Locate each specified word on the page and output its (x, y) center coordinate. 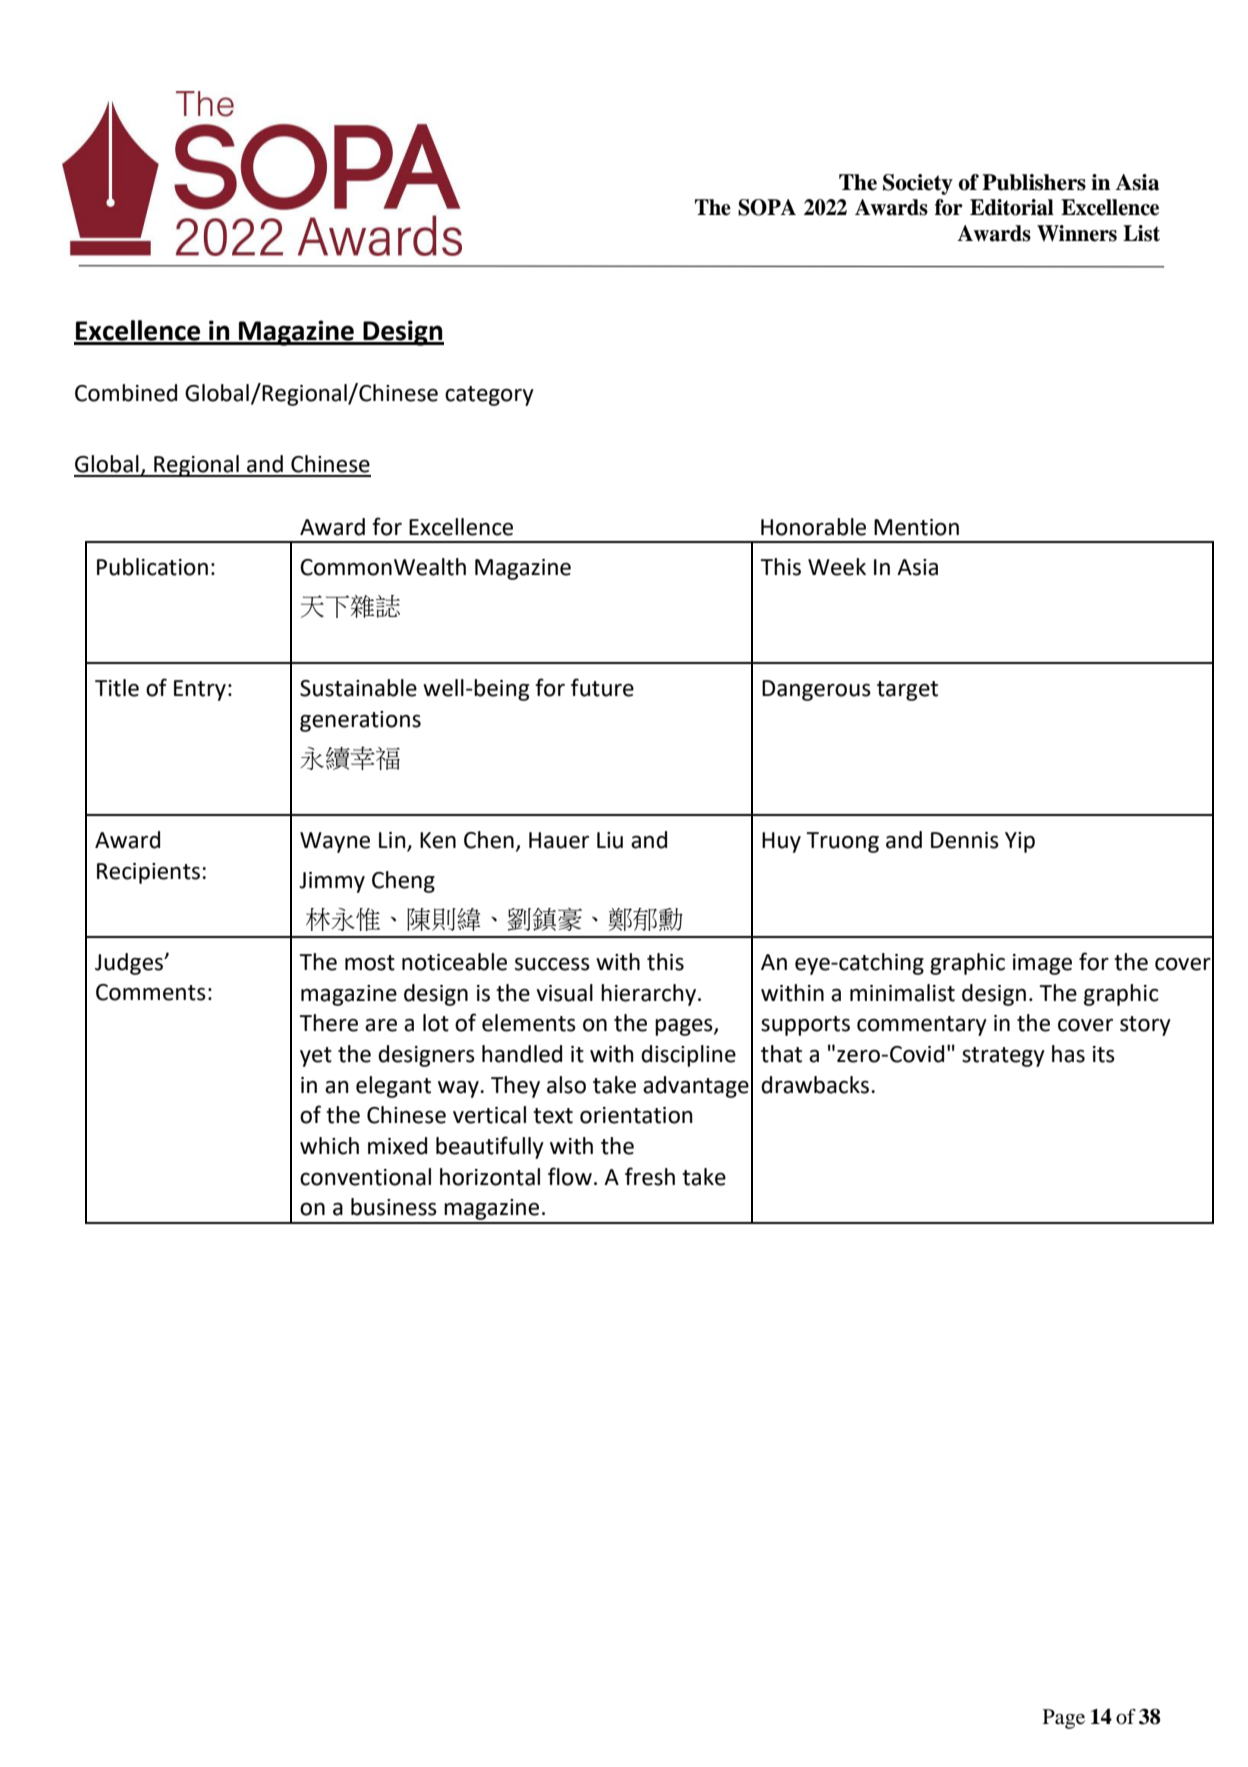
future (602, 687)
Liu (610, 840)
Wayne (335, 842)
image (1042, 964)
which (329, 1146)
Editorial (1012, 207)
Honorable (813, 527)
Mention (916, 527)
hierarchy (650, 995)
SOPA (767, 207)
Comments (151, 992)
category (489, 396)
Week (837, 567)
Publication (152, 567)
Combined (126, 393)
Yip (1020, 842)
